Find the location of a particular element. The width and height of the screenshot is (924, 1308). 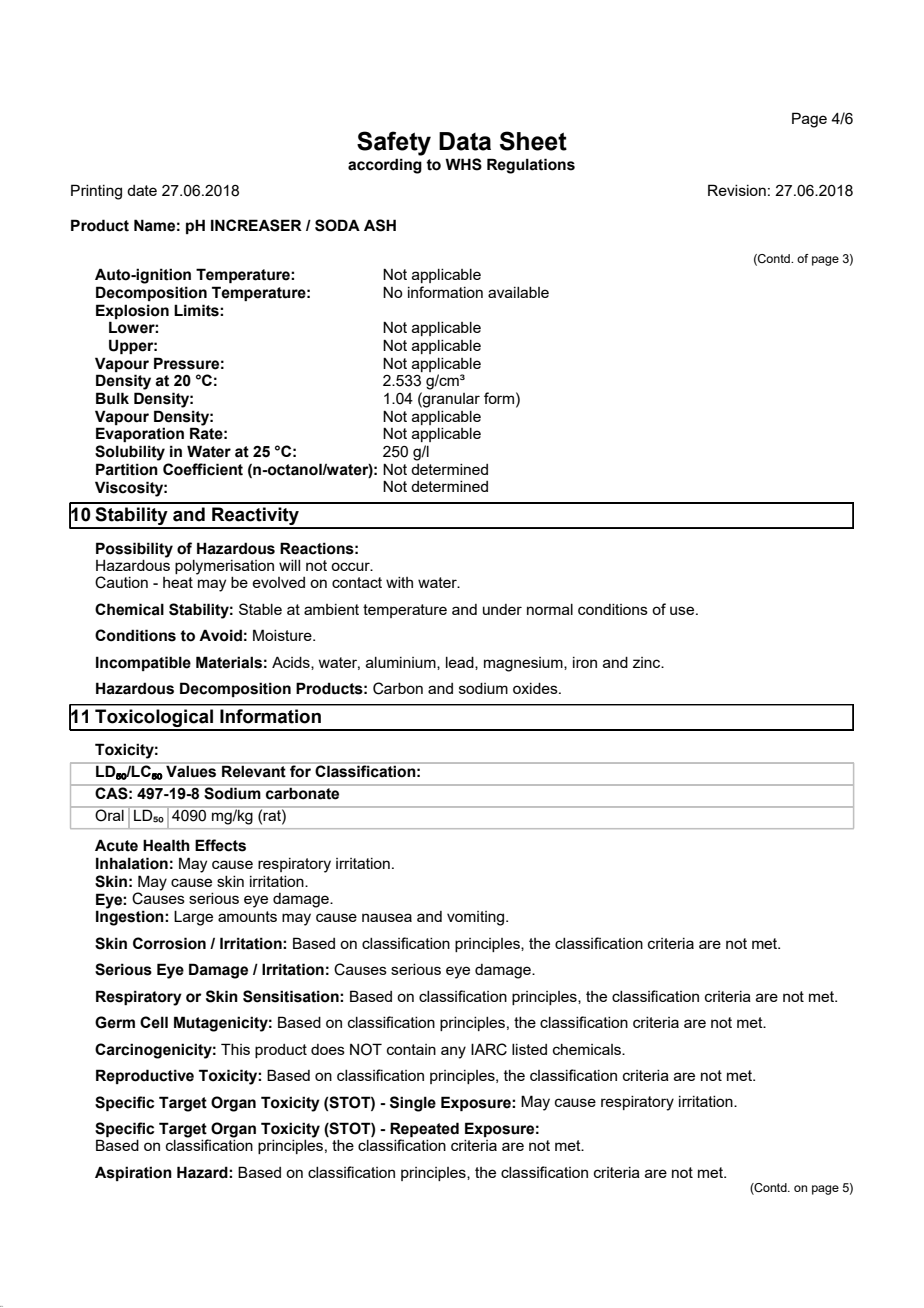

date is located at coordinates (142, 190).
